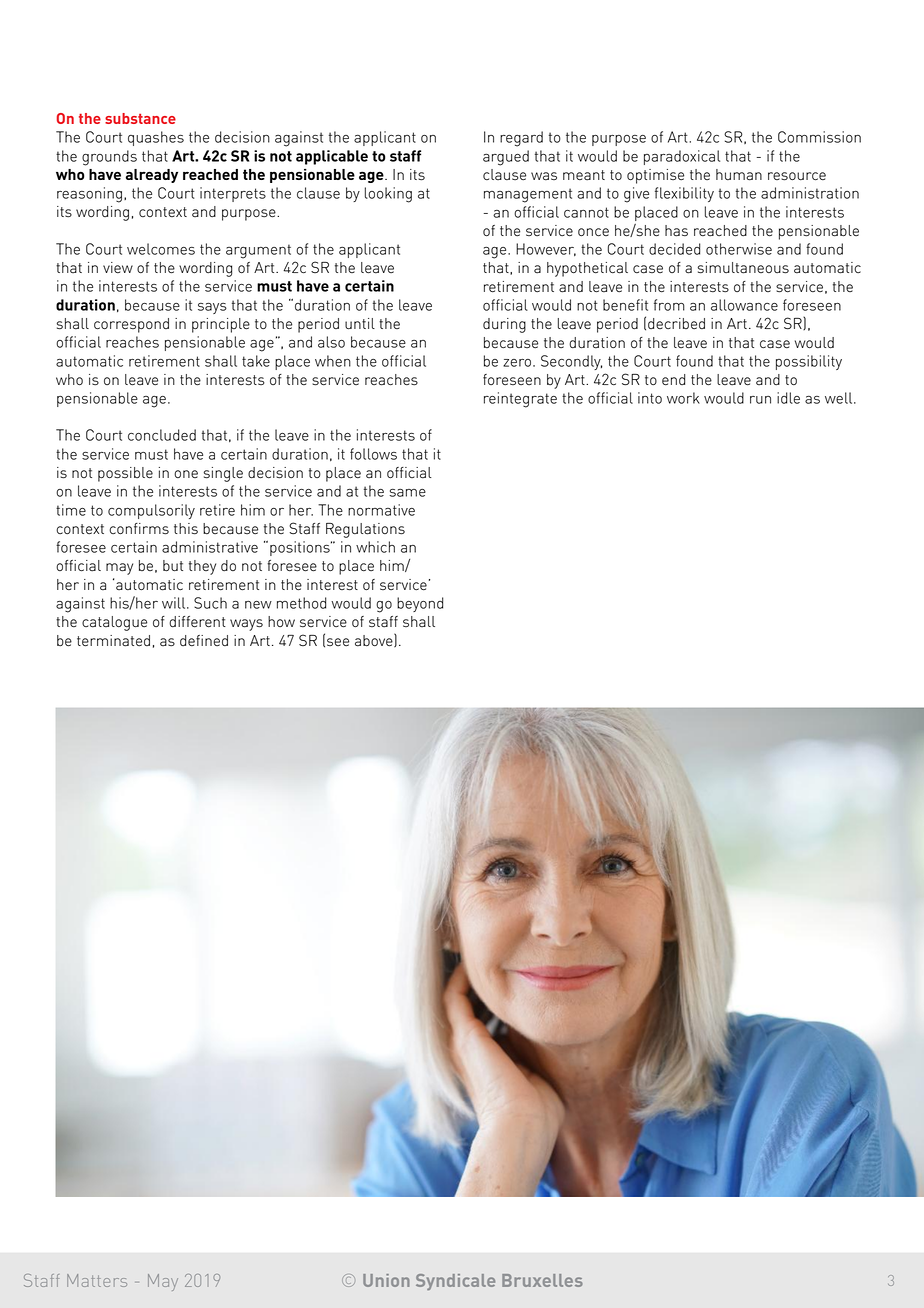 The width and height of the document is (924, 1308). What do you see at coordinates (760, 400) in the document?
I see `run` at bounding box center [760, 400].
